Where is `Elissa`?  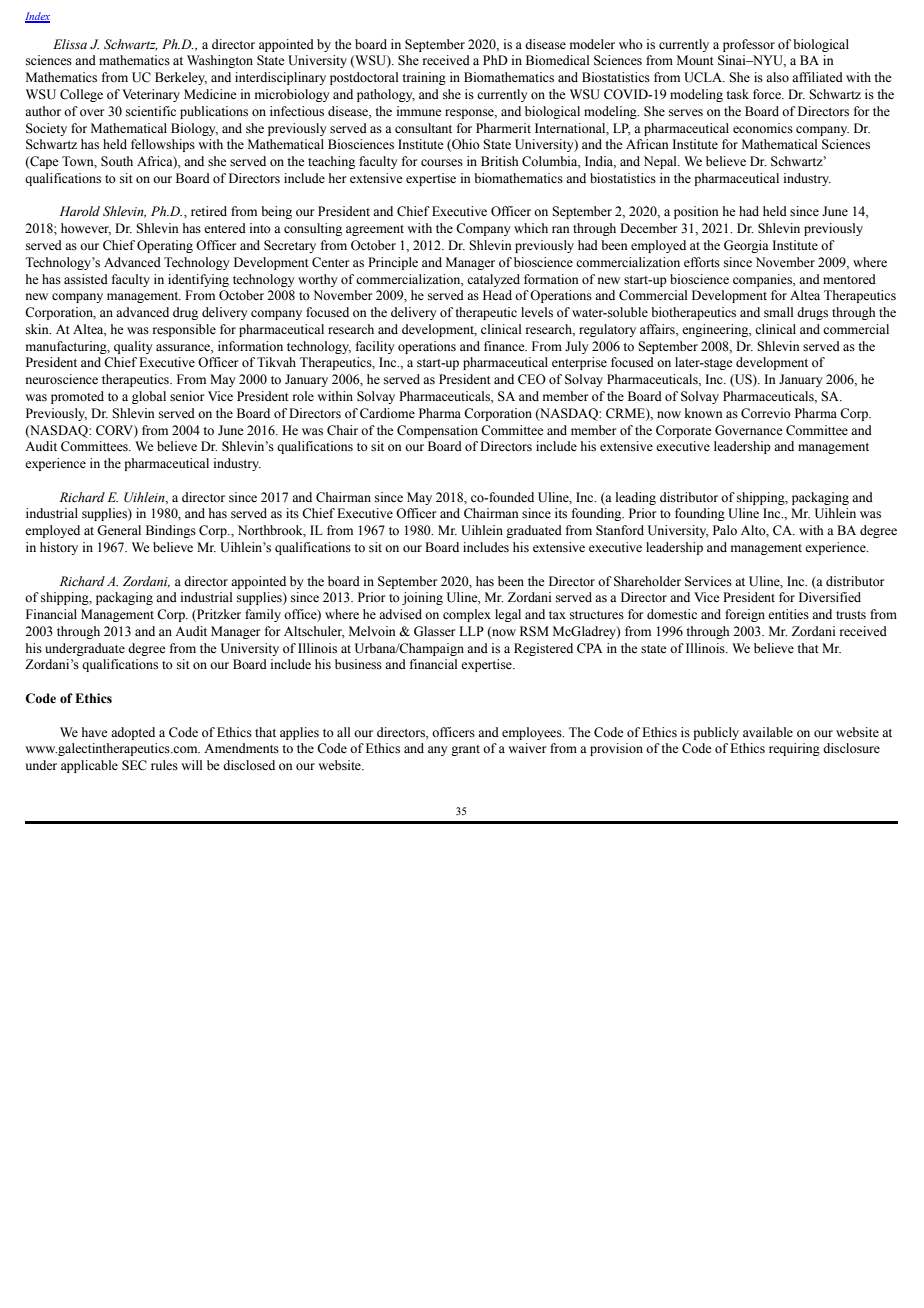
Elissa is located at coordinates (70, 44).
